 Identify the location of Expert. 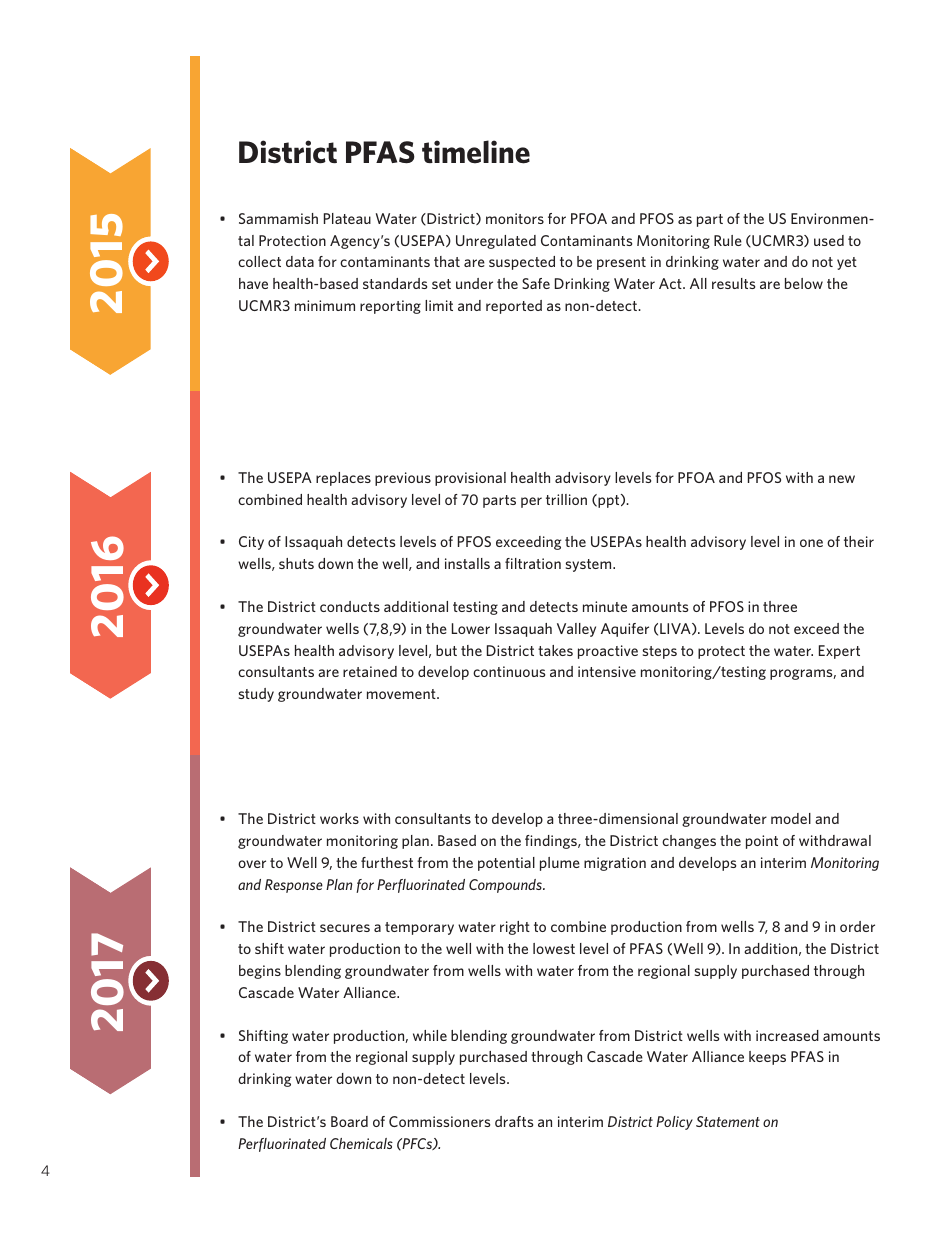
(839, 652).
